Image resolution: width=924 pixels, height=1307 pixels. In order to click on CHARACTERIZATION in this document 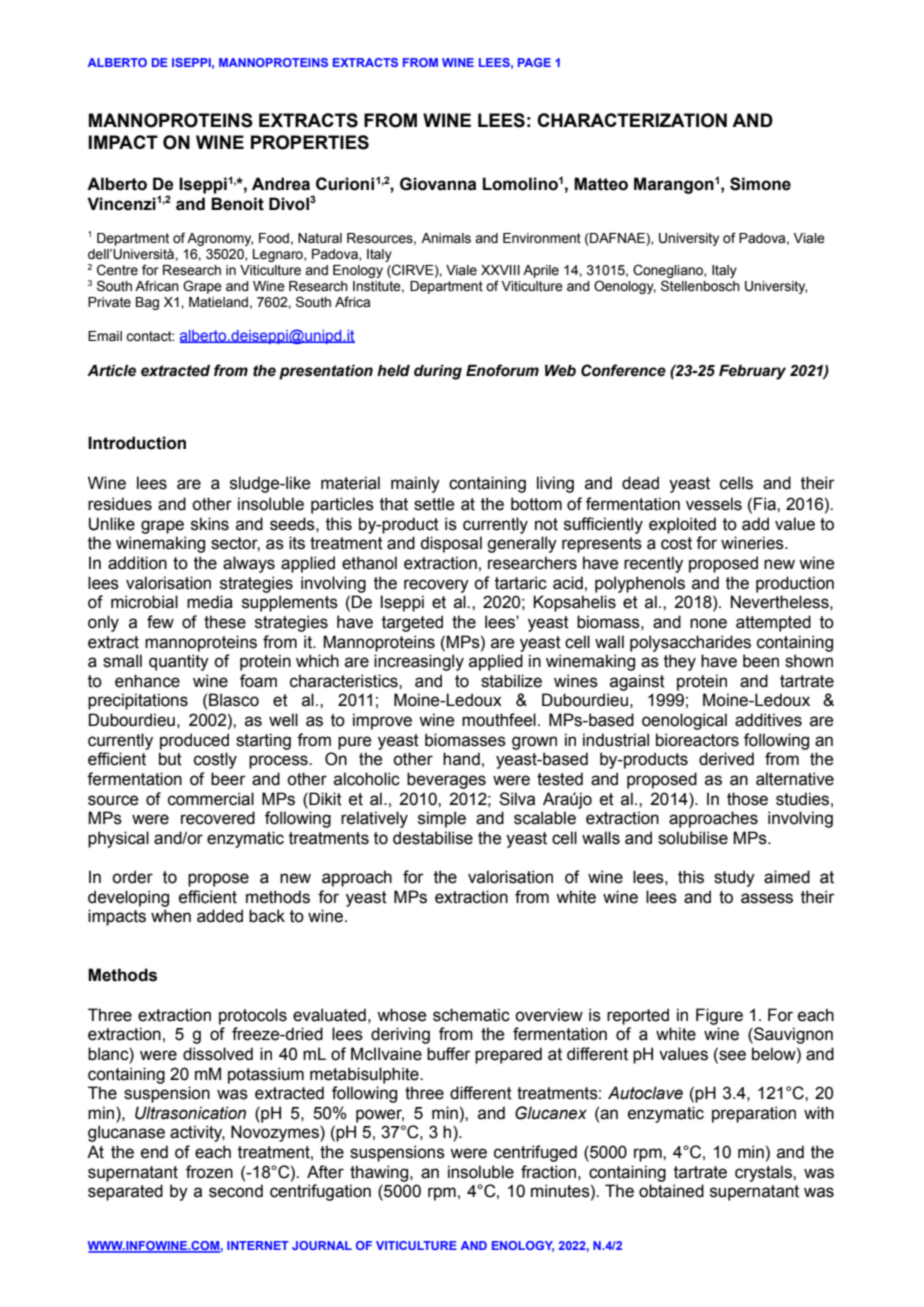, I will do `click(632, 120)`.
